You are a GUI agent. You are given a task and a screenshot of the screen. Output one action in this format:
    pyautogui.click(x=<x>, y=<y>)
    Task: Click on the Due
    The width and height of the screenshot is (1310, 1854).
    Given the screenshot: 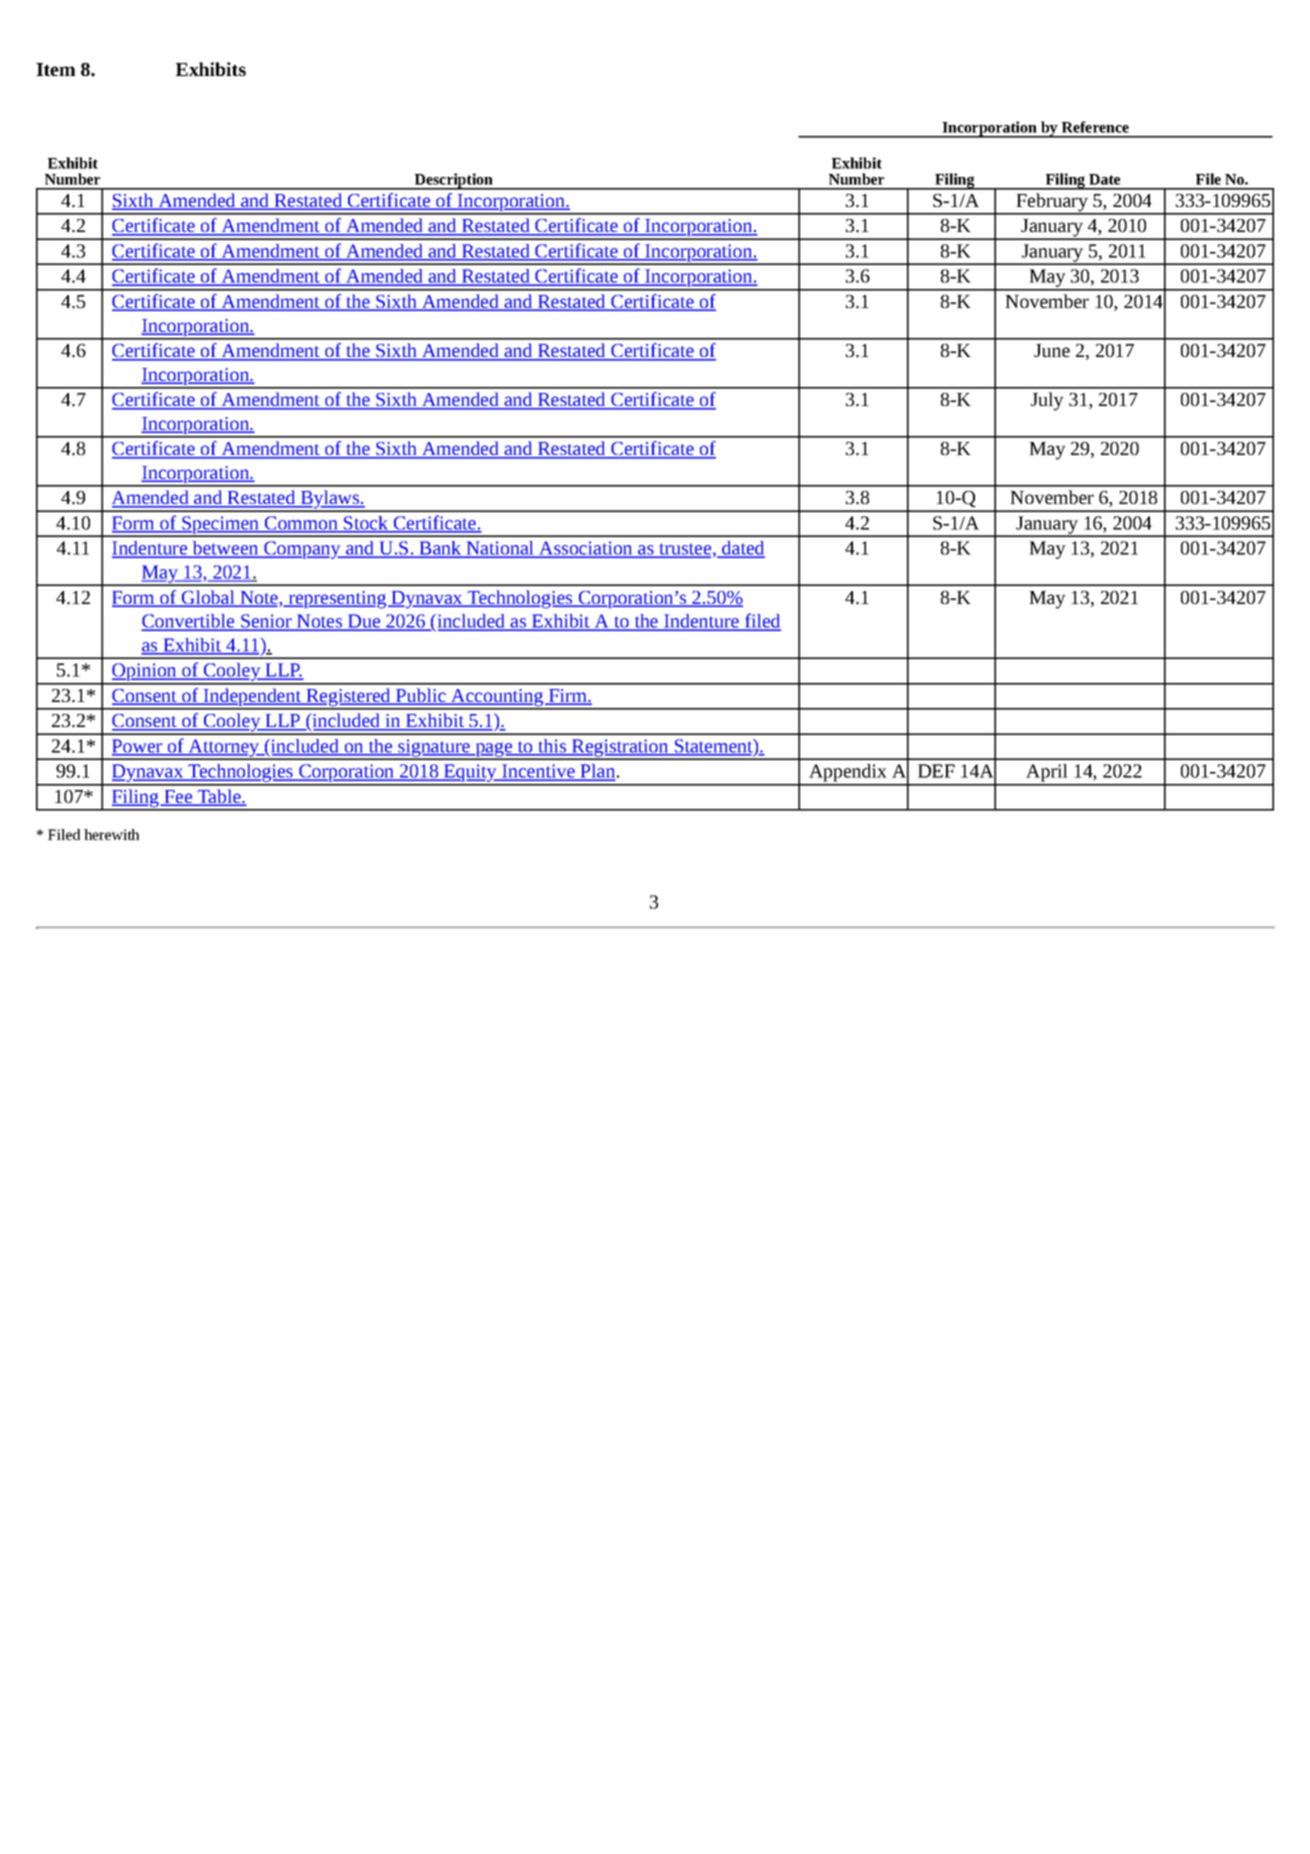 What is the action you would take?
    pyautogui.click(x=364, y=622)
